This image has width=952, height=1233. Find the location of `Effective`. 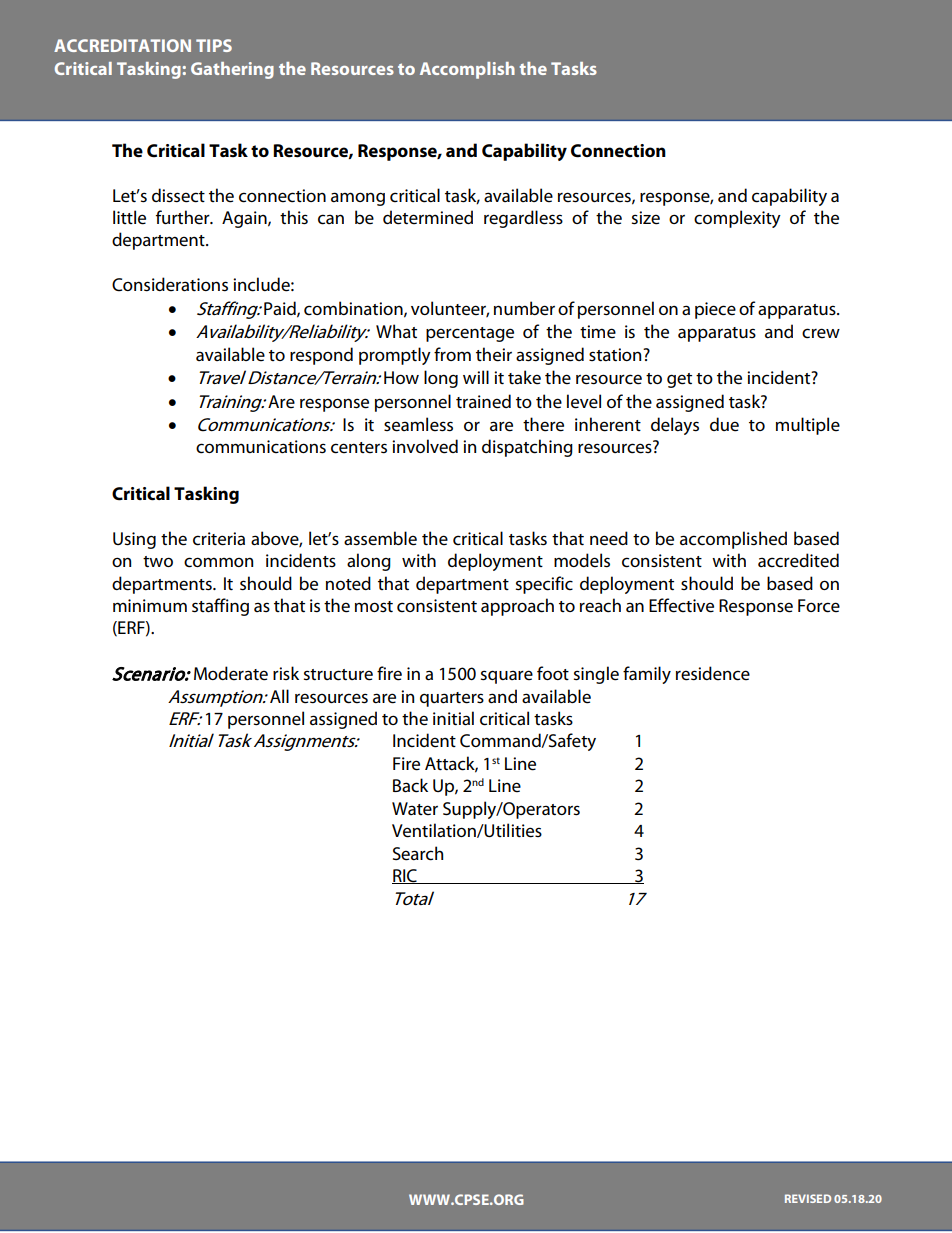

Effective is located at coordinates (681, 605).
